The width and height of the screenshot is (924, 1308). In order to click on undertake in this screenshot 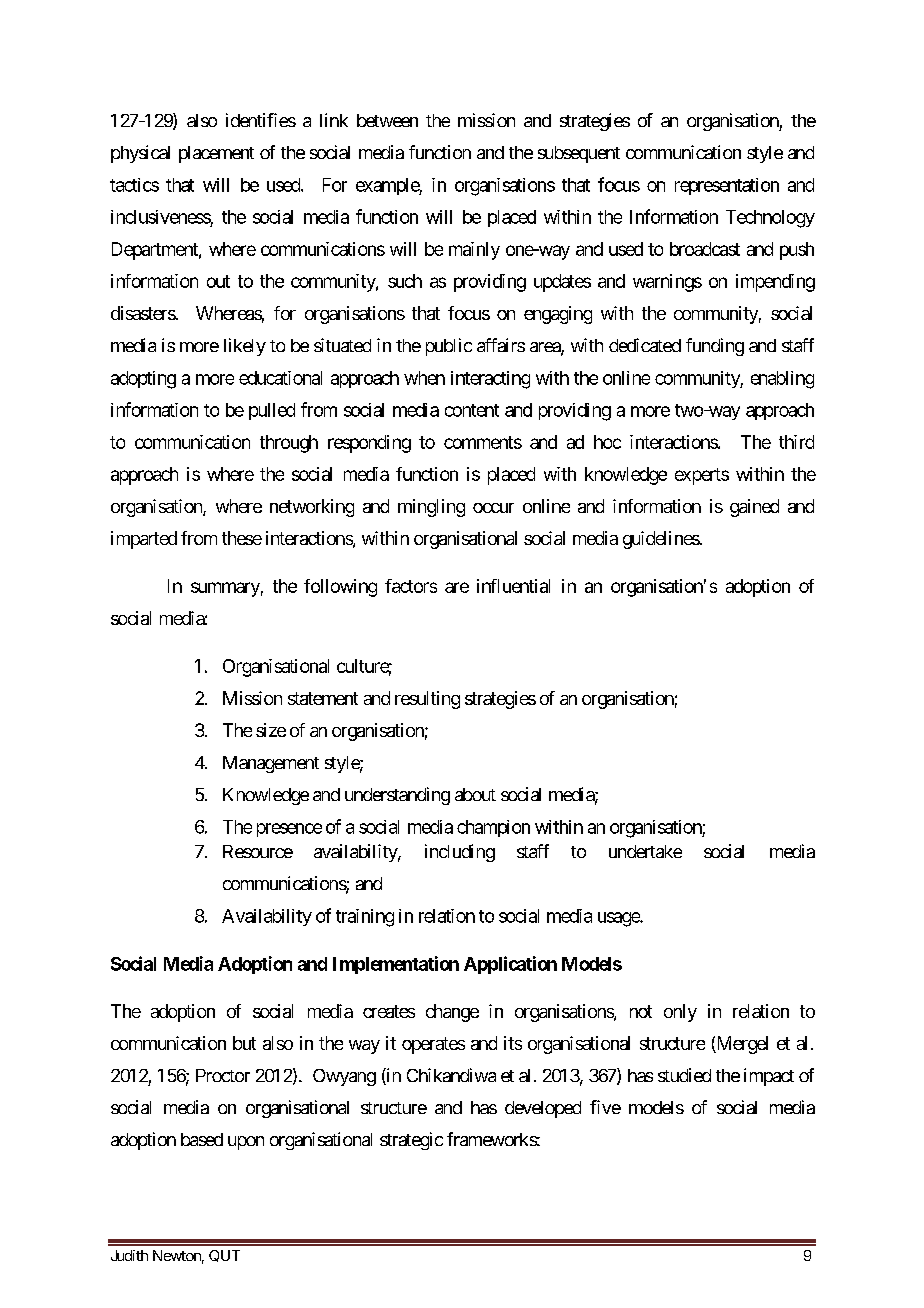, I will do `click(645, 851)`.
